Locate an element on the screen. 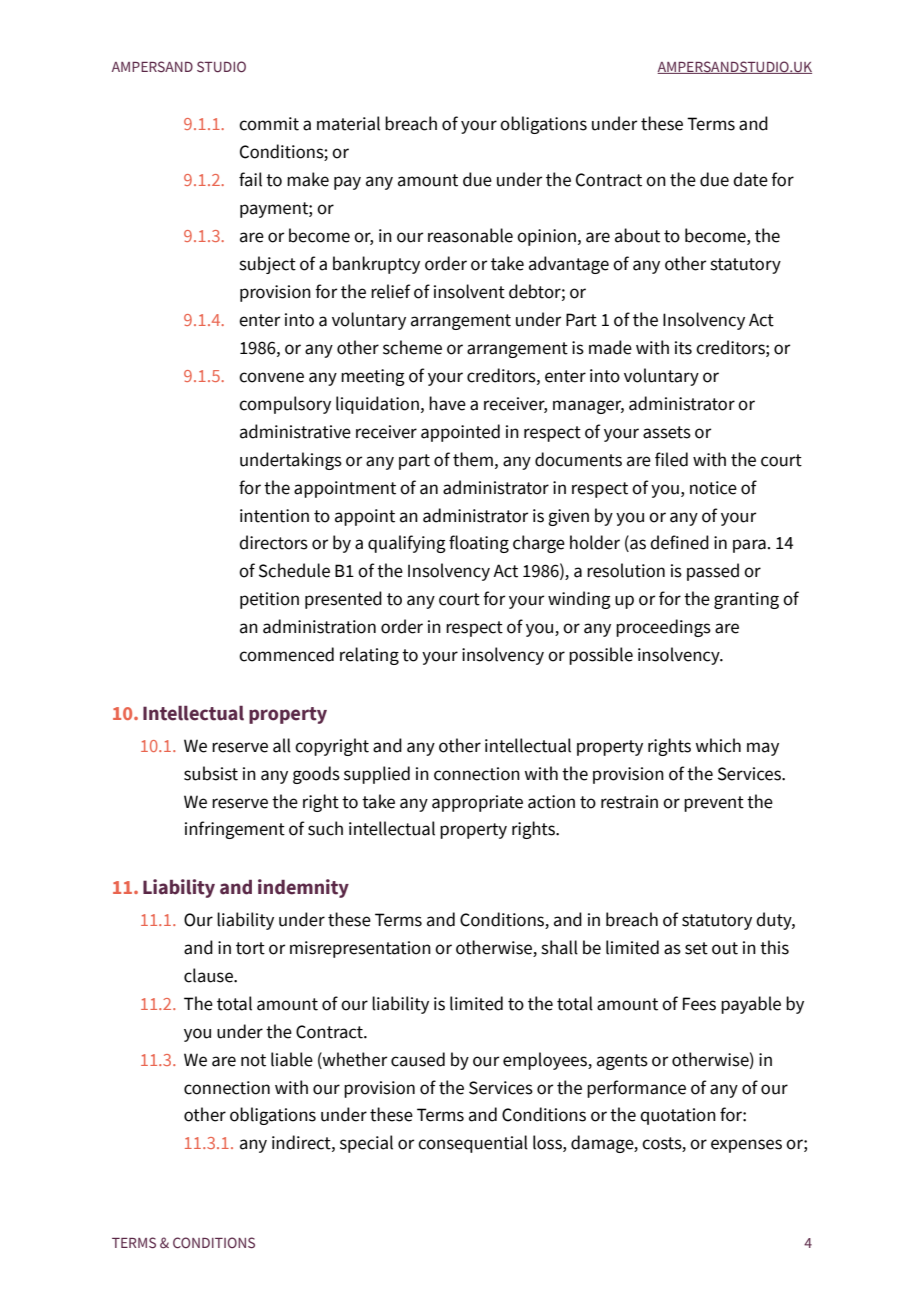  them is located at coordinates (473, 459).
